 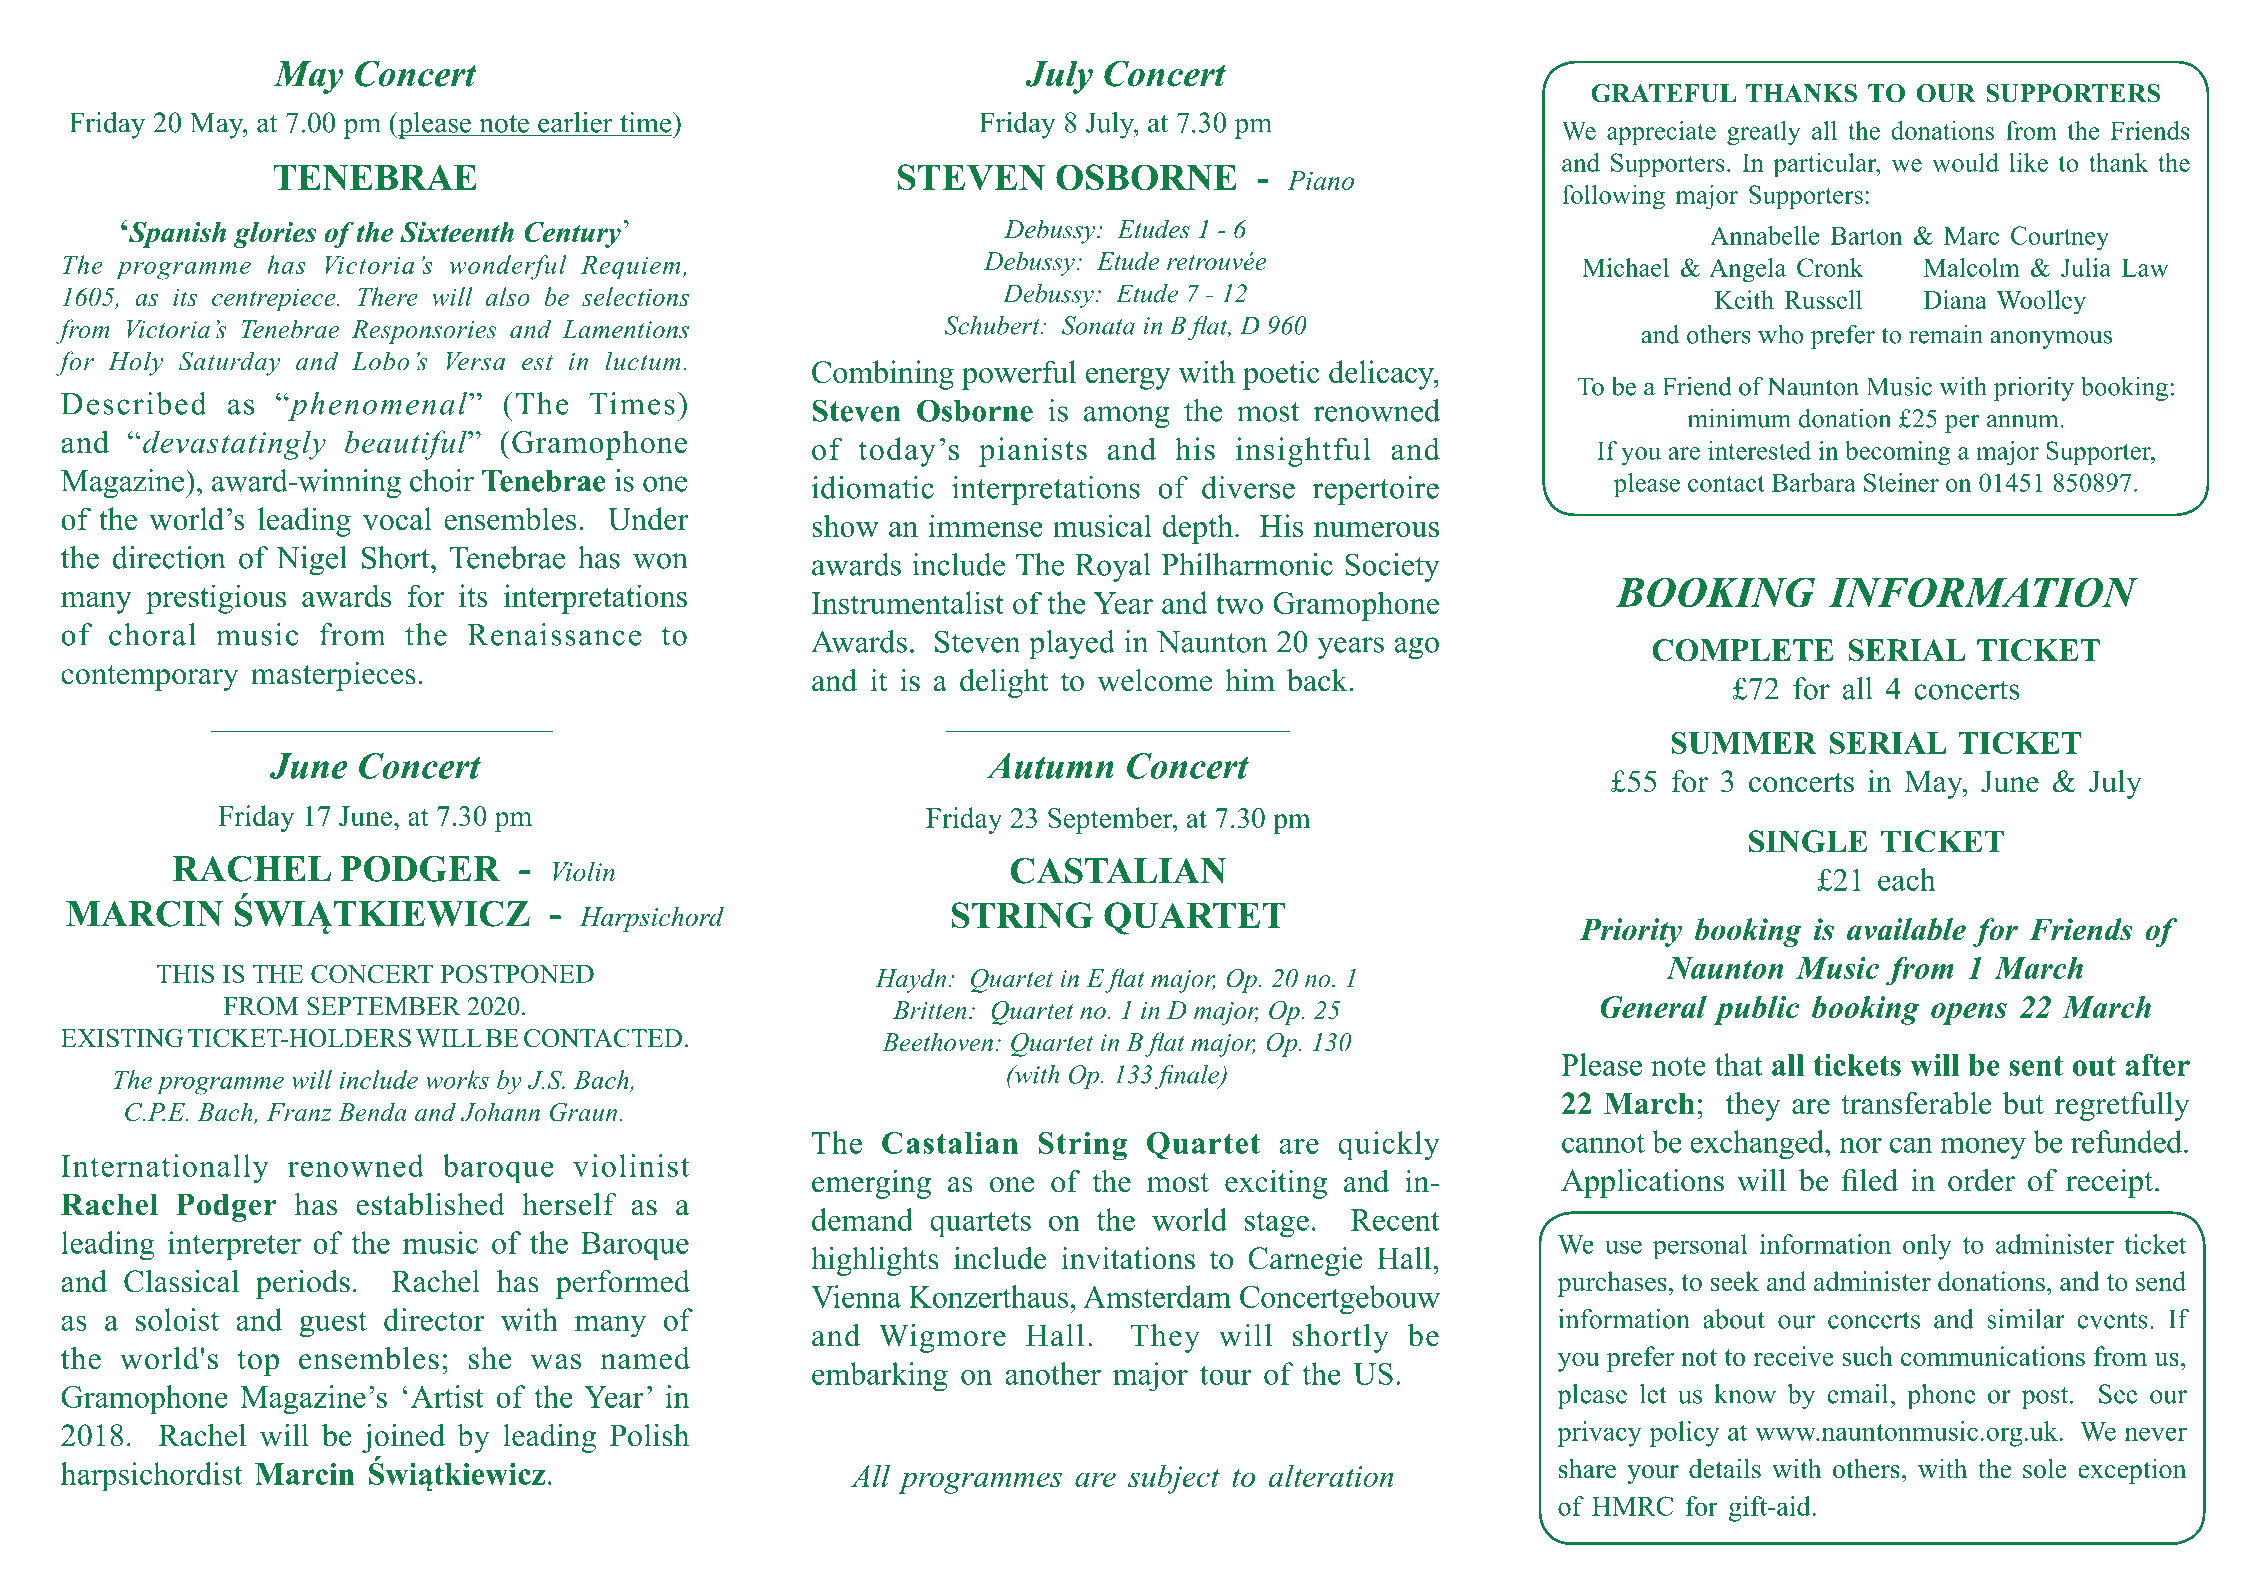 I want to click on masterpieces, so click(x=333, y=676).
